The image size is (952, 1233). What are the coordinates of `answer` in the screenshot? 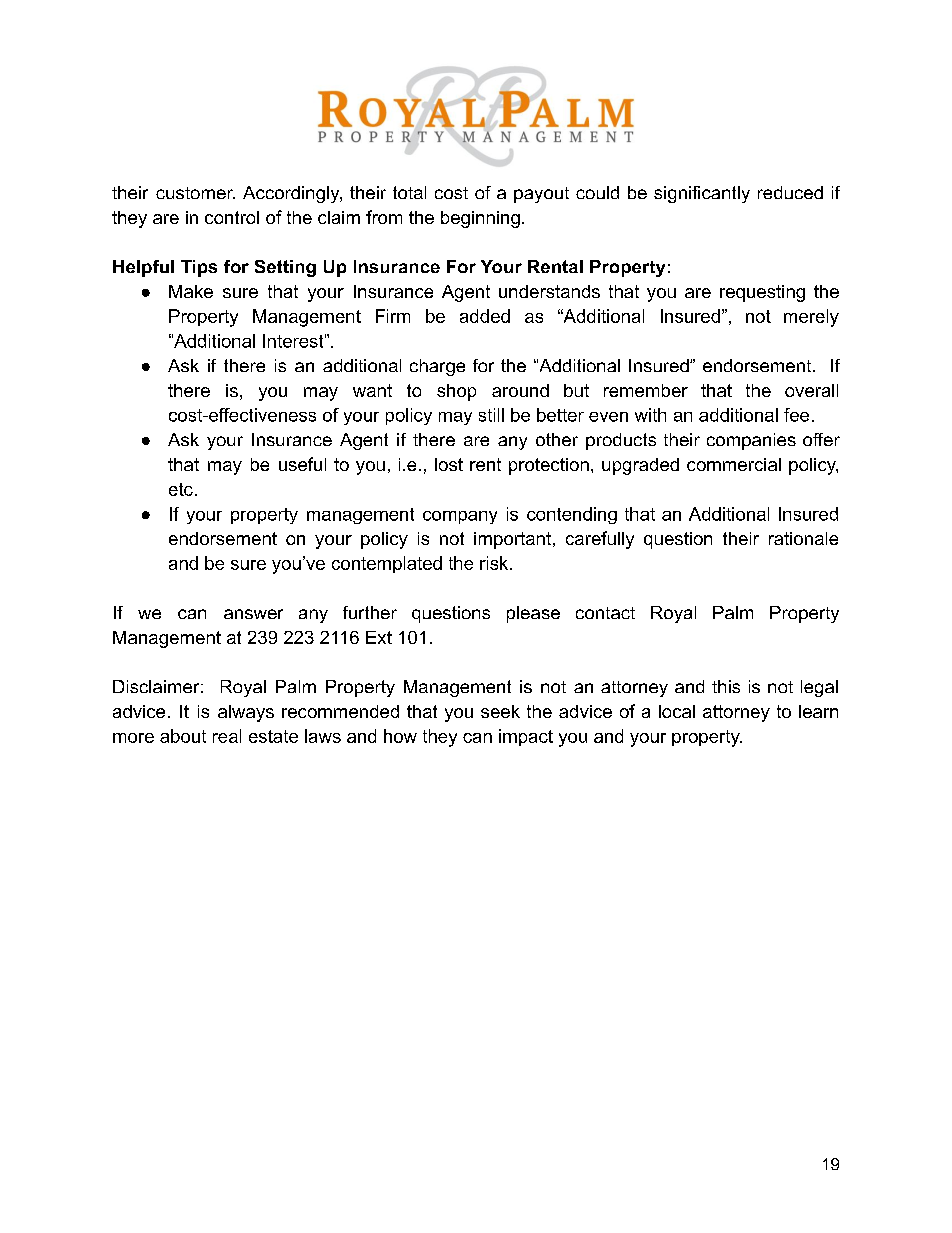 It's located at (253, 614).
